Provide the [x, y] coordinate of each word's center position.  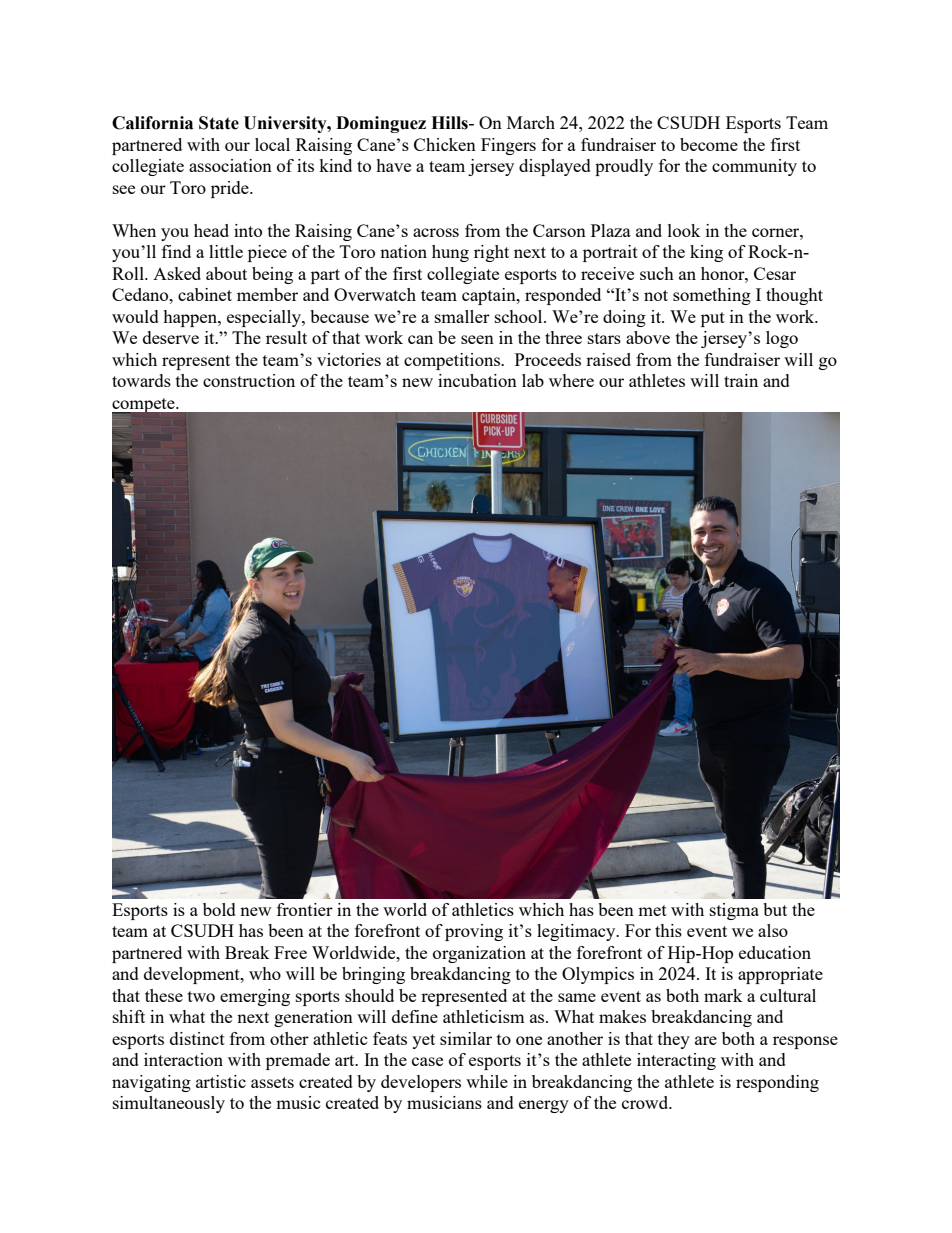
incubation [477, 380]
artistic [221, 1081]
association [230, 165]
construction [249, 380]
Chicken [445, 144]
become [709, 144]
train [741, 380]
